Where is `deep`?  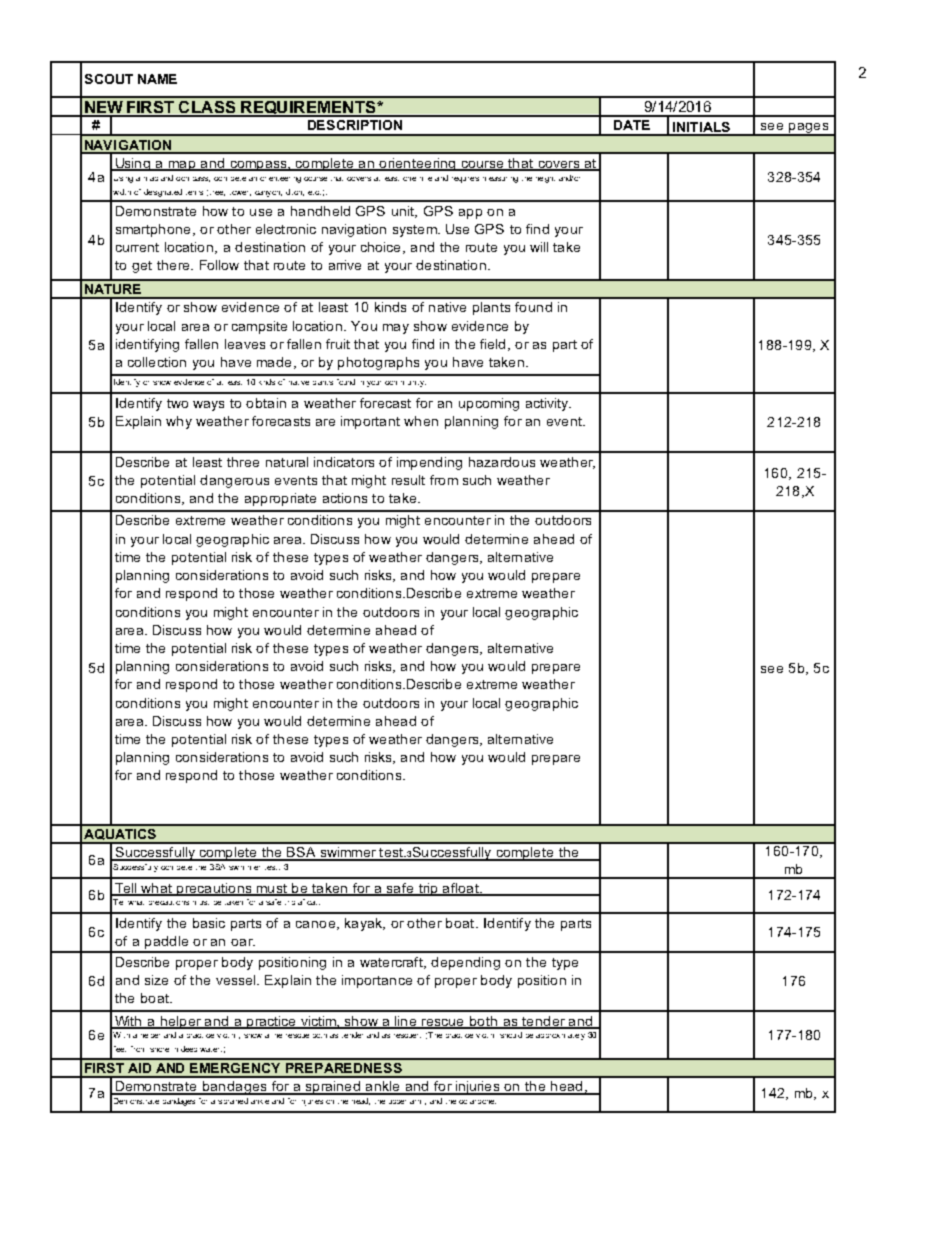 deep is located at coordinates (189, 1049).
